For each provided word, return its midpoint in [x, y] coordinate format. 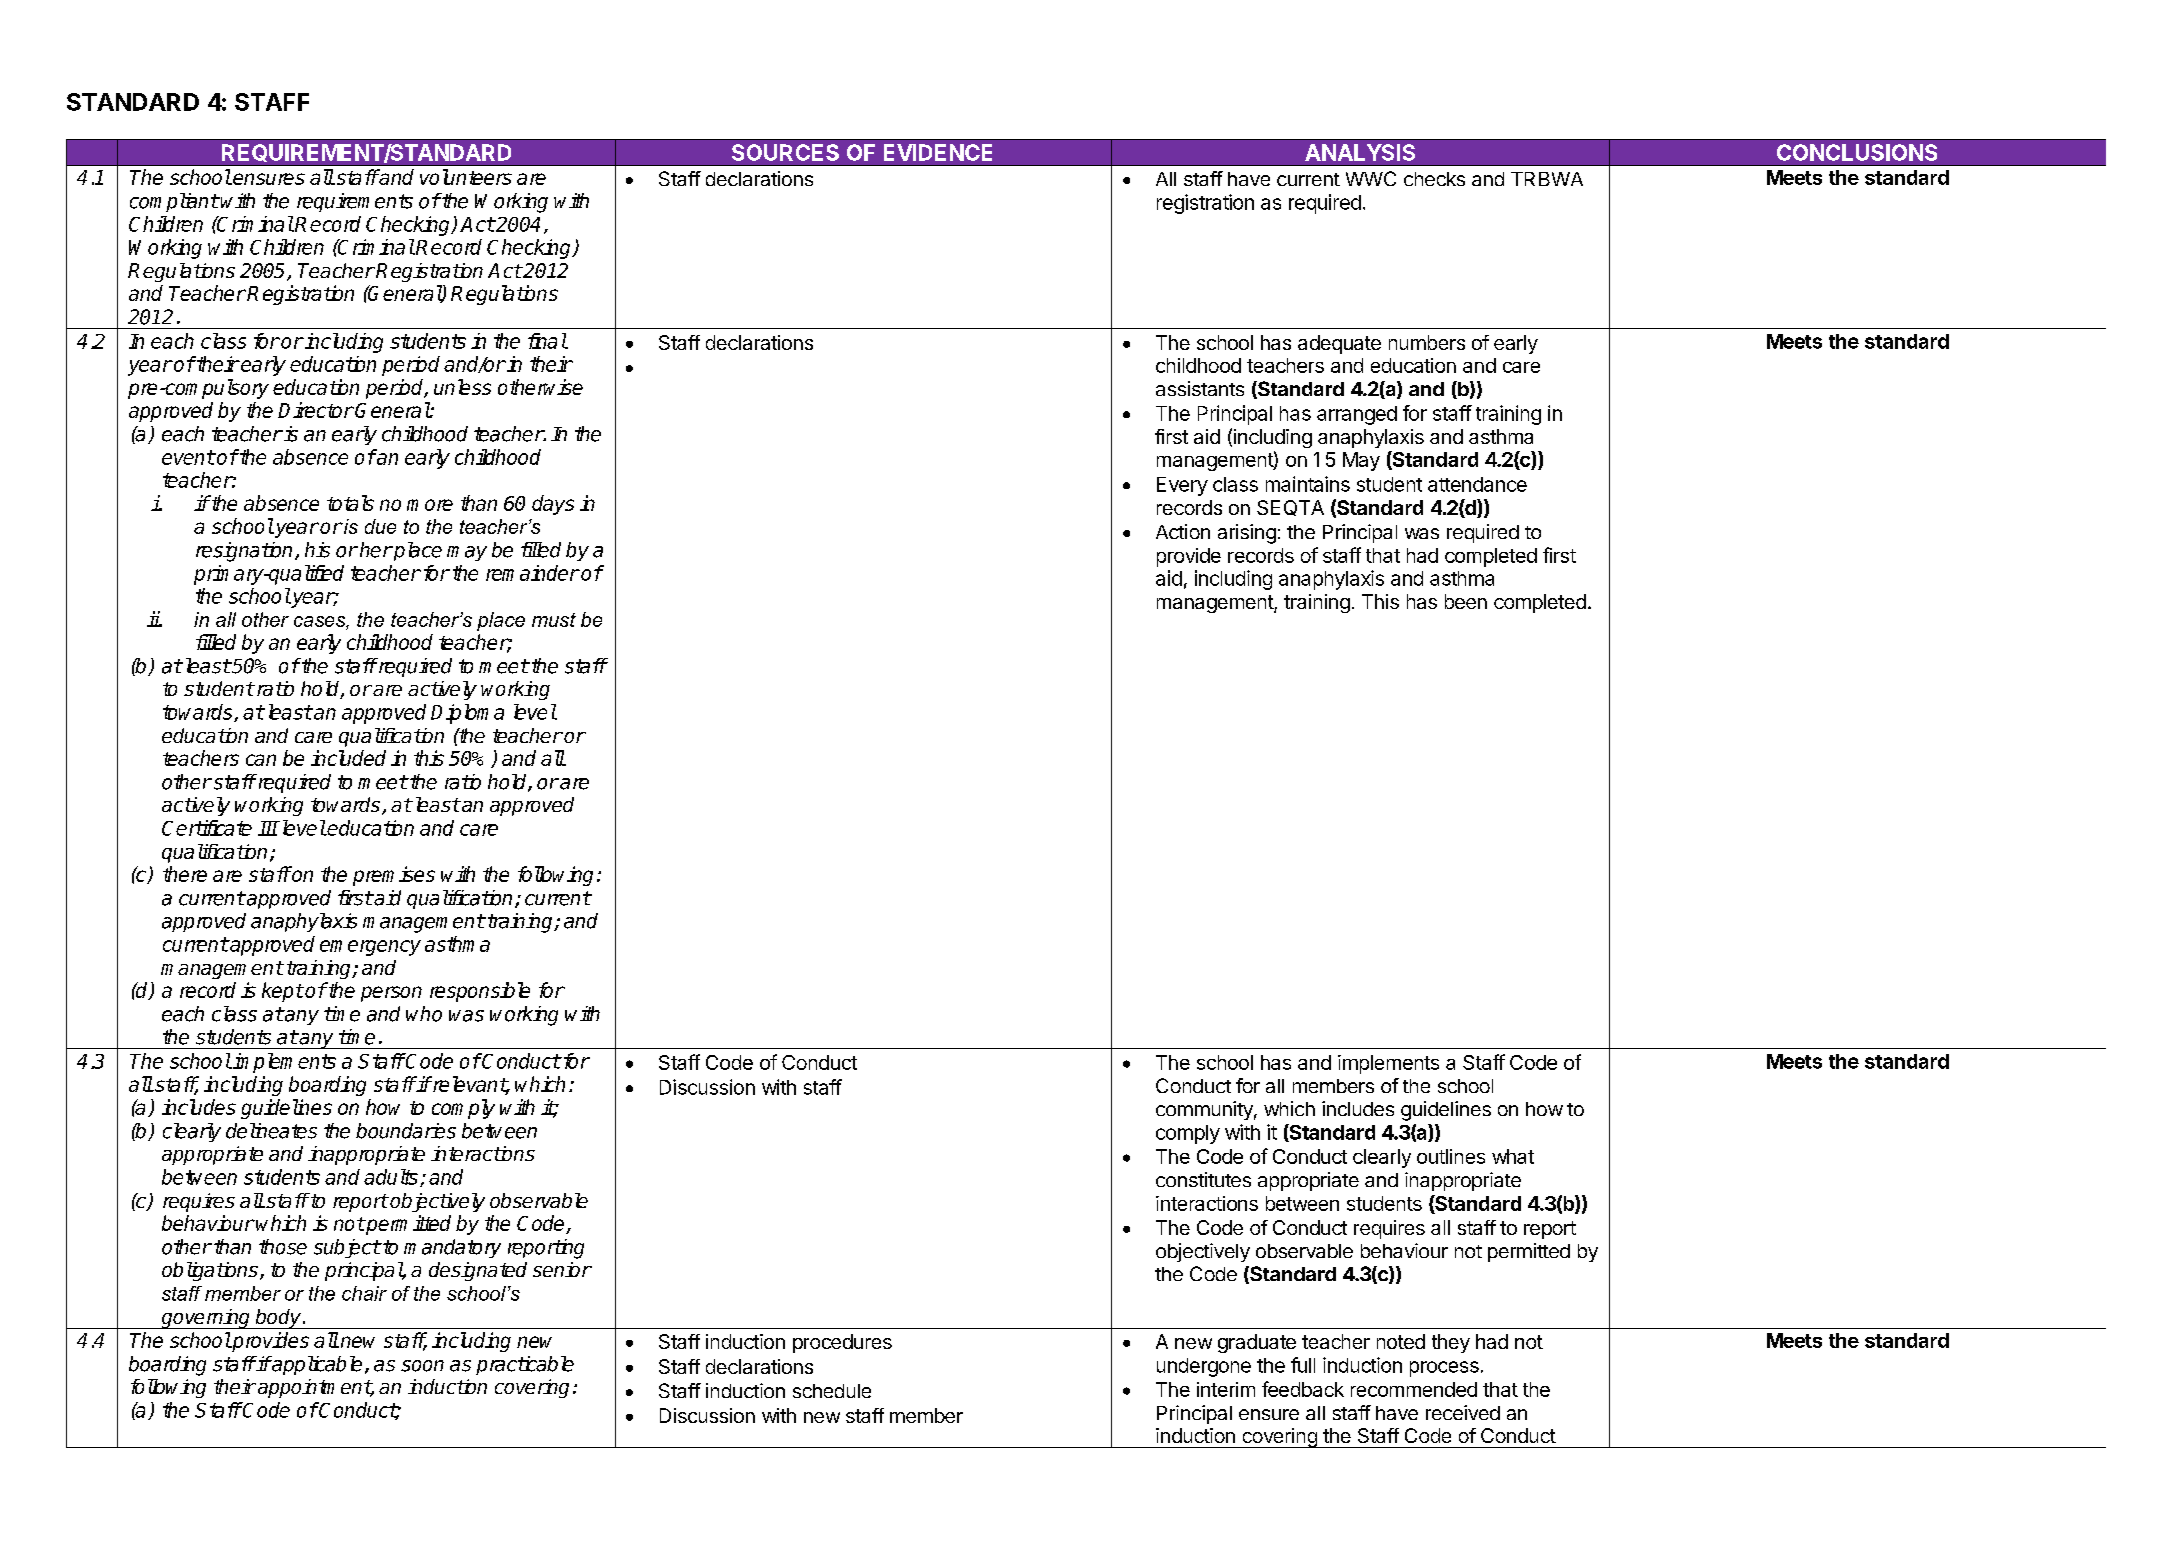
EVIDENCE [938, 152]
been [1466, 601]
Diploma [467, 714]
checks [1434, 179]
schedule [832, 1391]
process [1444, 1369]
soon [422, 1366]
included [348, 758]
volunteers [466, 177]
